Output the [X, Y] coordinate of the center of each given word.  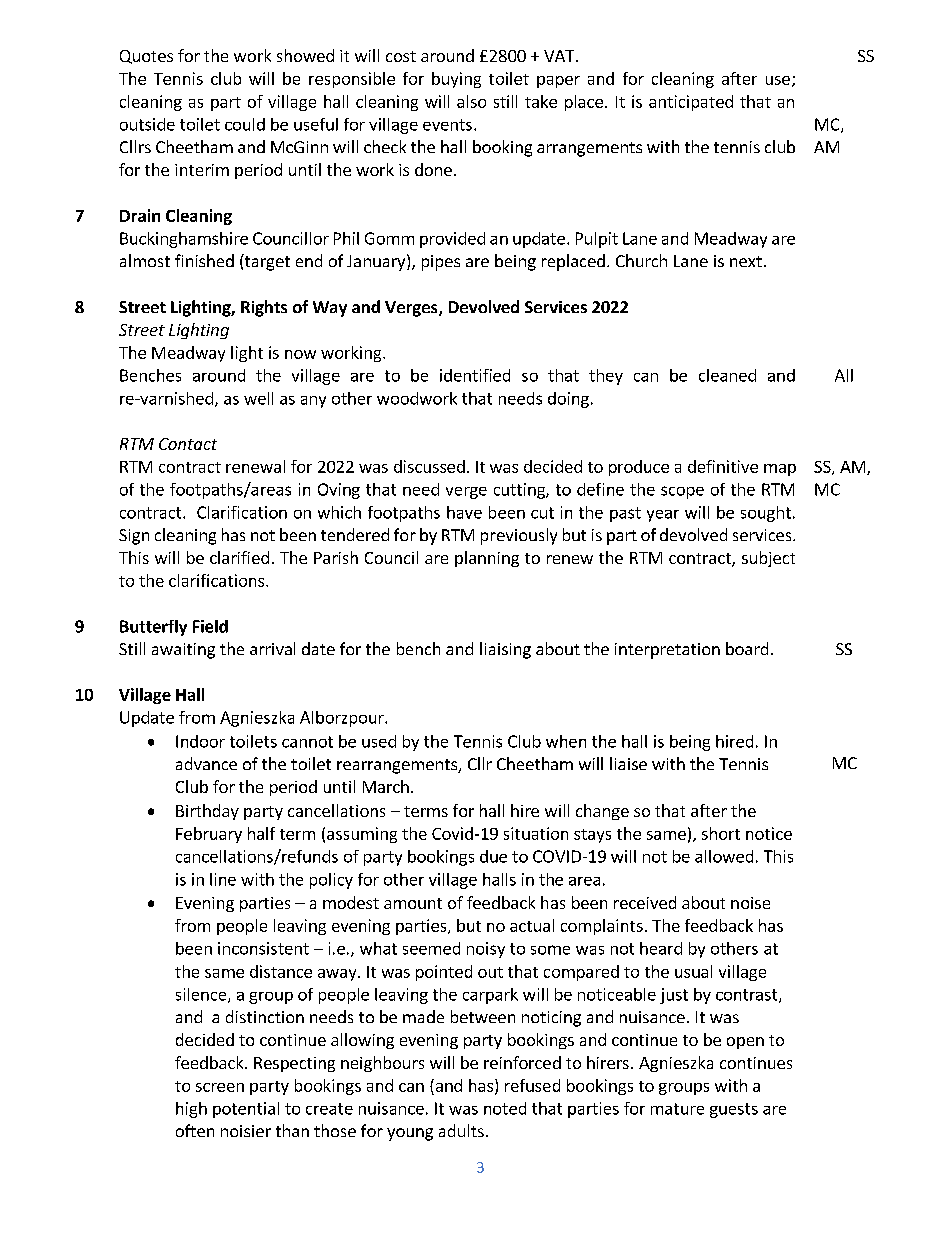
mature [677, 1109]
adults [461, 1130]
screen [220, 1087]
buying [456, 80]
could [245, 124]
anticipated [691, 103]
